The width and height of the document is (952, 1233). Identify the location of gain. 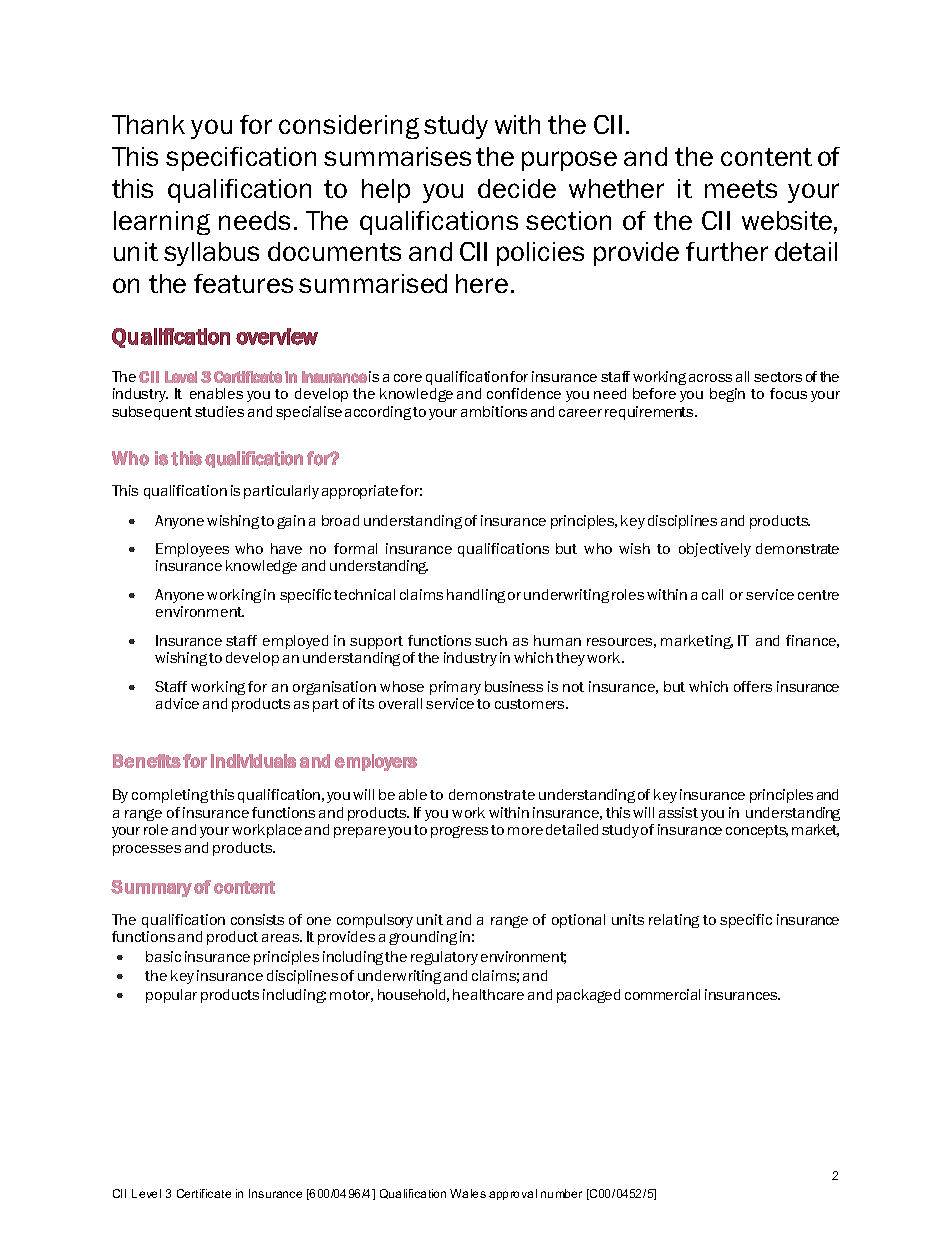
(291, 522).
